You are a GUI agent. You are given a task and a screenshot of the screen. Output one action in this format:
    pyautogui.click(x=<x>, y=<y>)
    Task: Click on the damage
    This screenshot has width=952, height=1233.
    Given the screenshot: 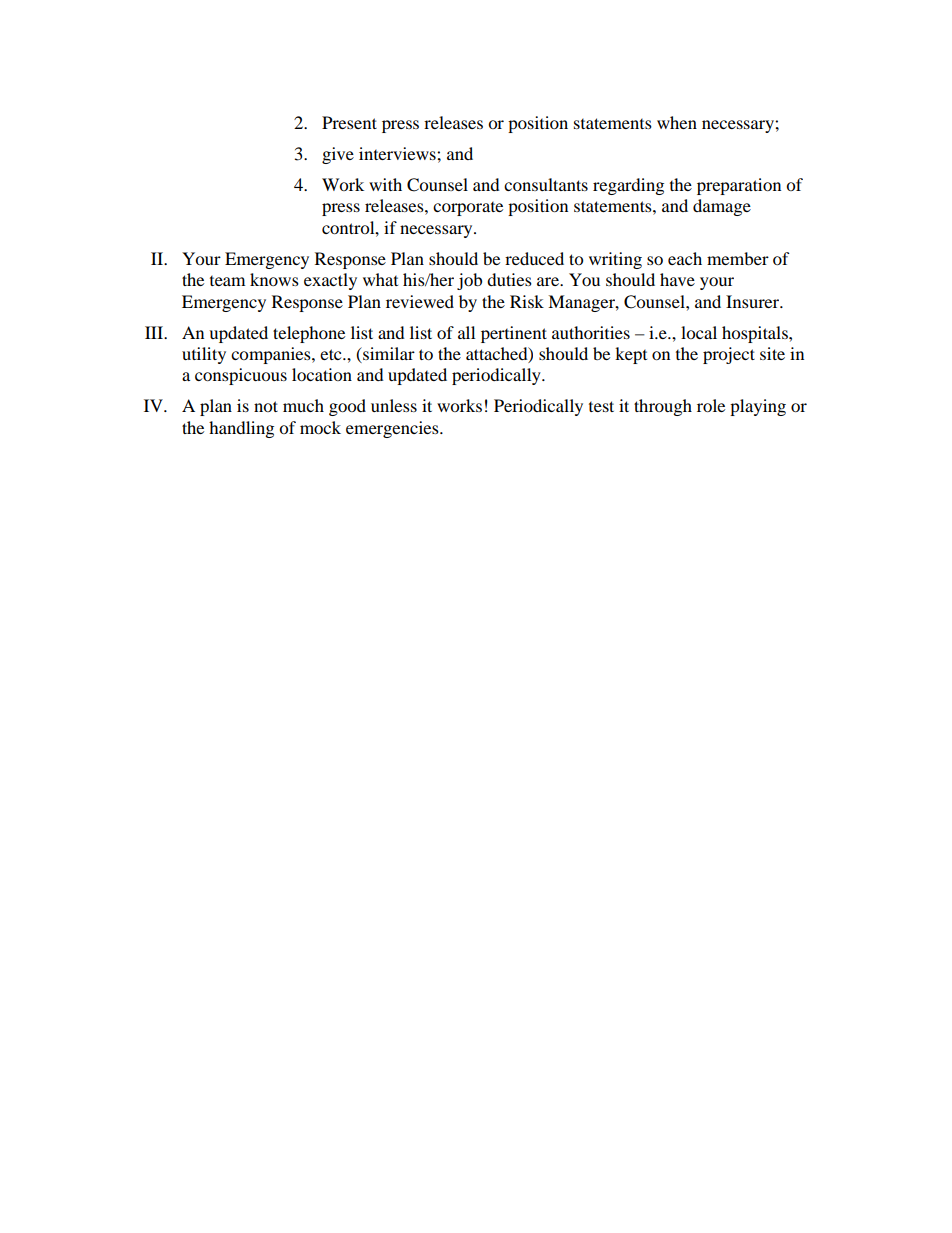 What is the action you would take?
    pyautogui.click(x=722, y=207)
